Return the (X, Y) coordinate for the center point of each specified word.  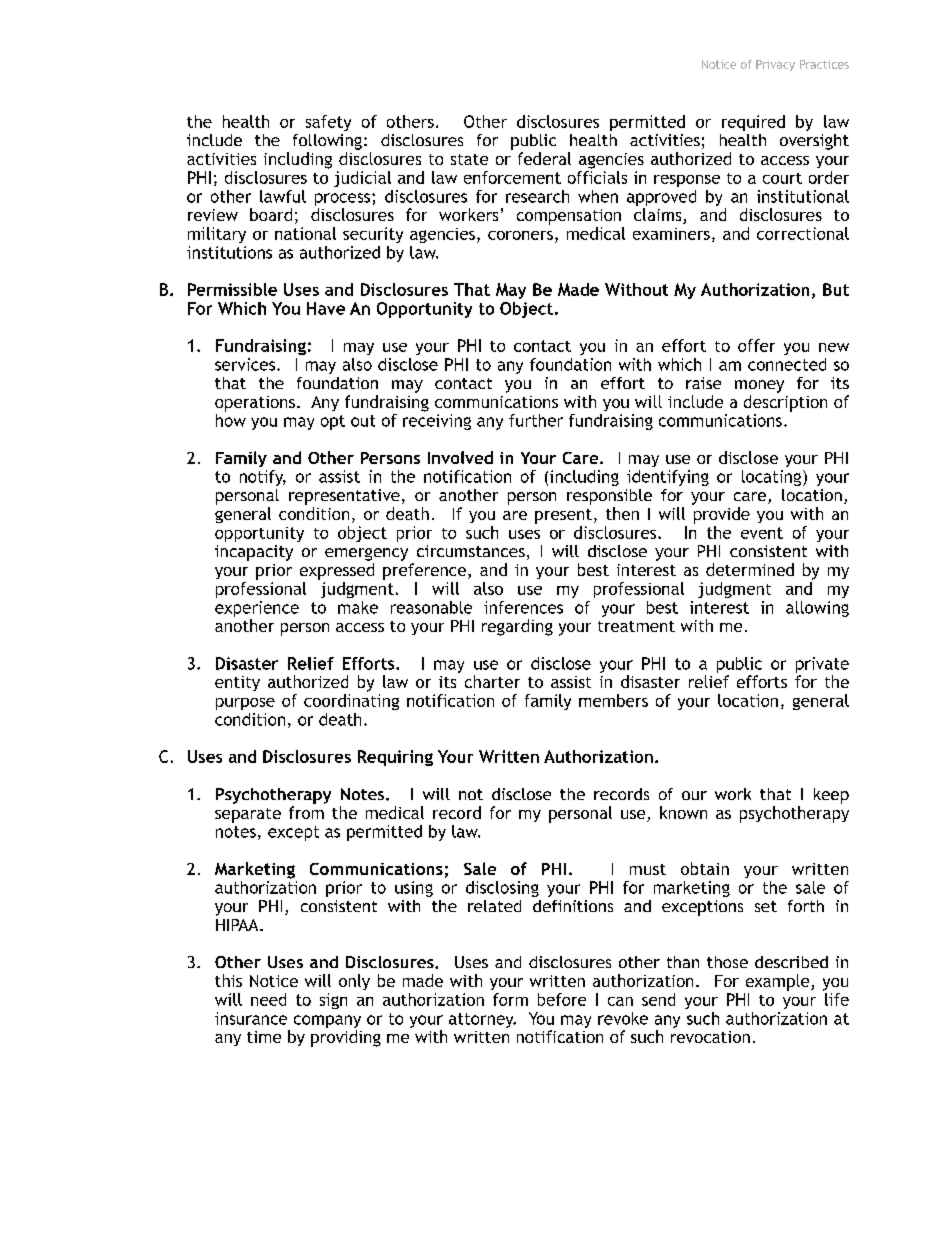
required (753, 123)
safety (328, 123)
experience (257, 609)
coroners (520, 235)
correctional (803, 233)
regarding (517, 627)
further (536, 420)
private (822, 665)
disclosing (502, 889)
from (306, 812)
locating (773, 478)
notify (263, 478)
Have (326, 308)
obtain (705, 868)
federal (544, 158)
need (268, 999)
